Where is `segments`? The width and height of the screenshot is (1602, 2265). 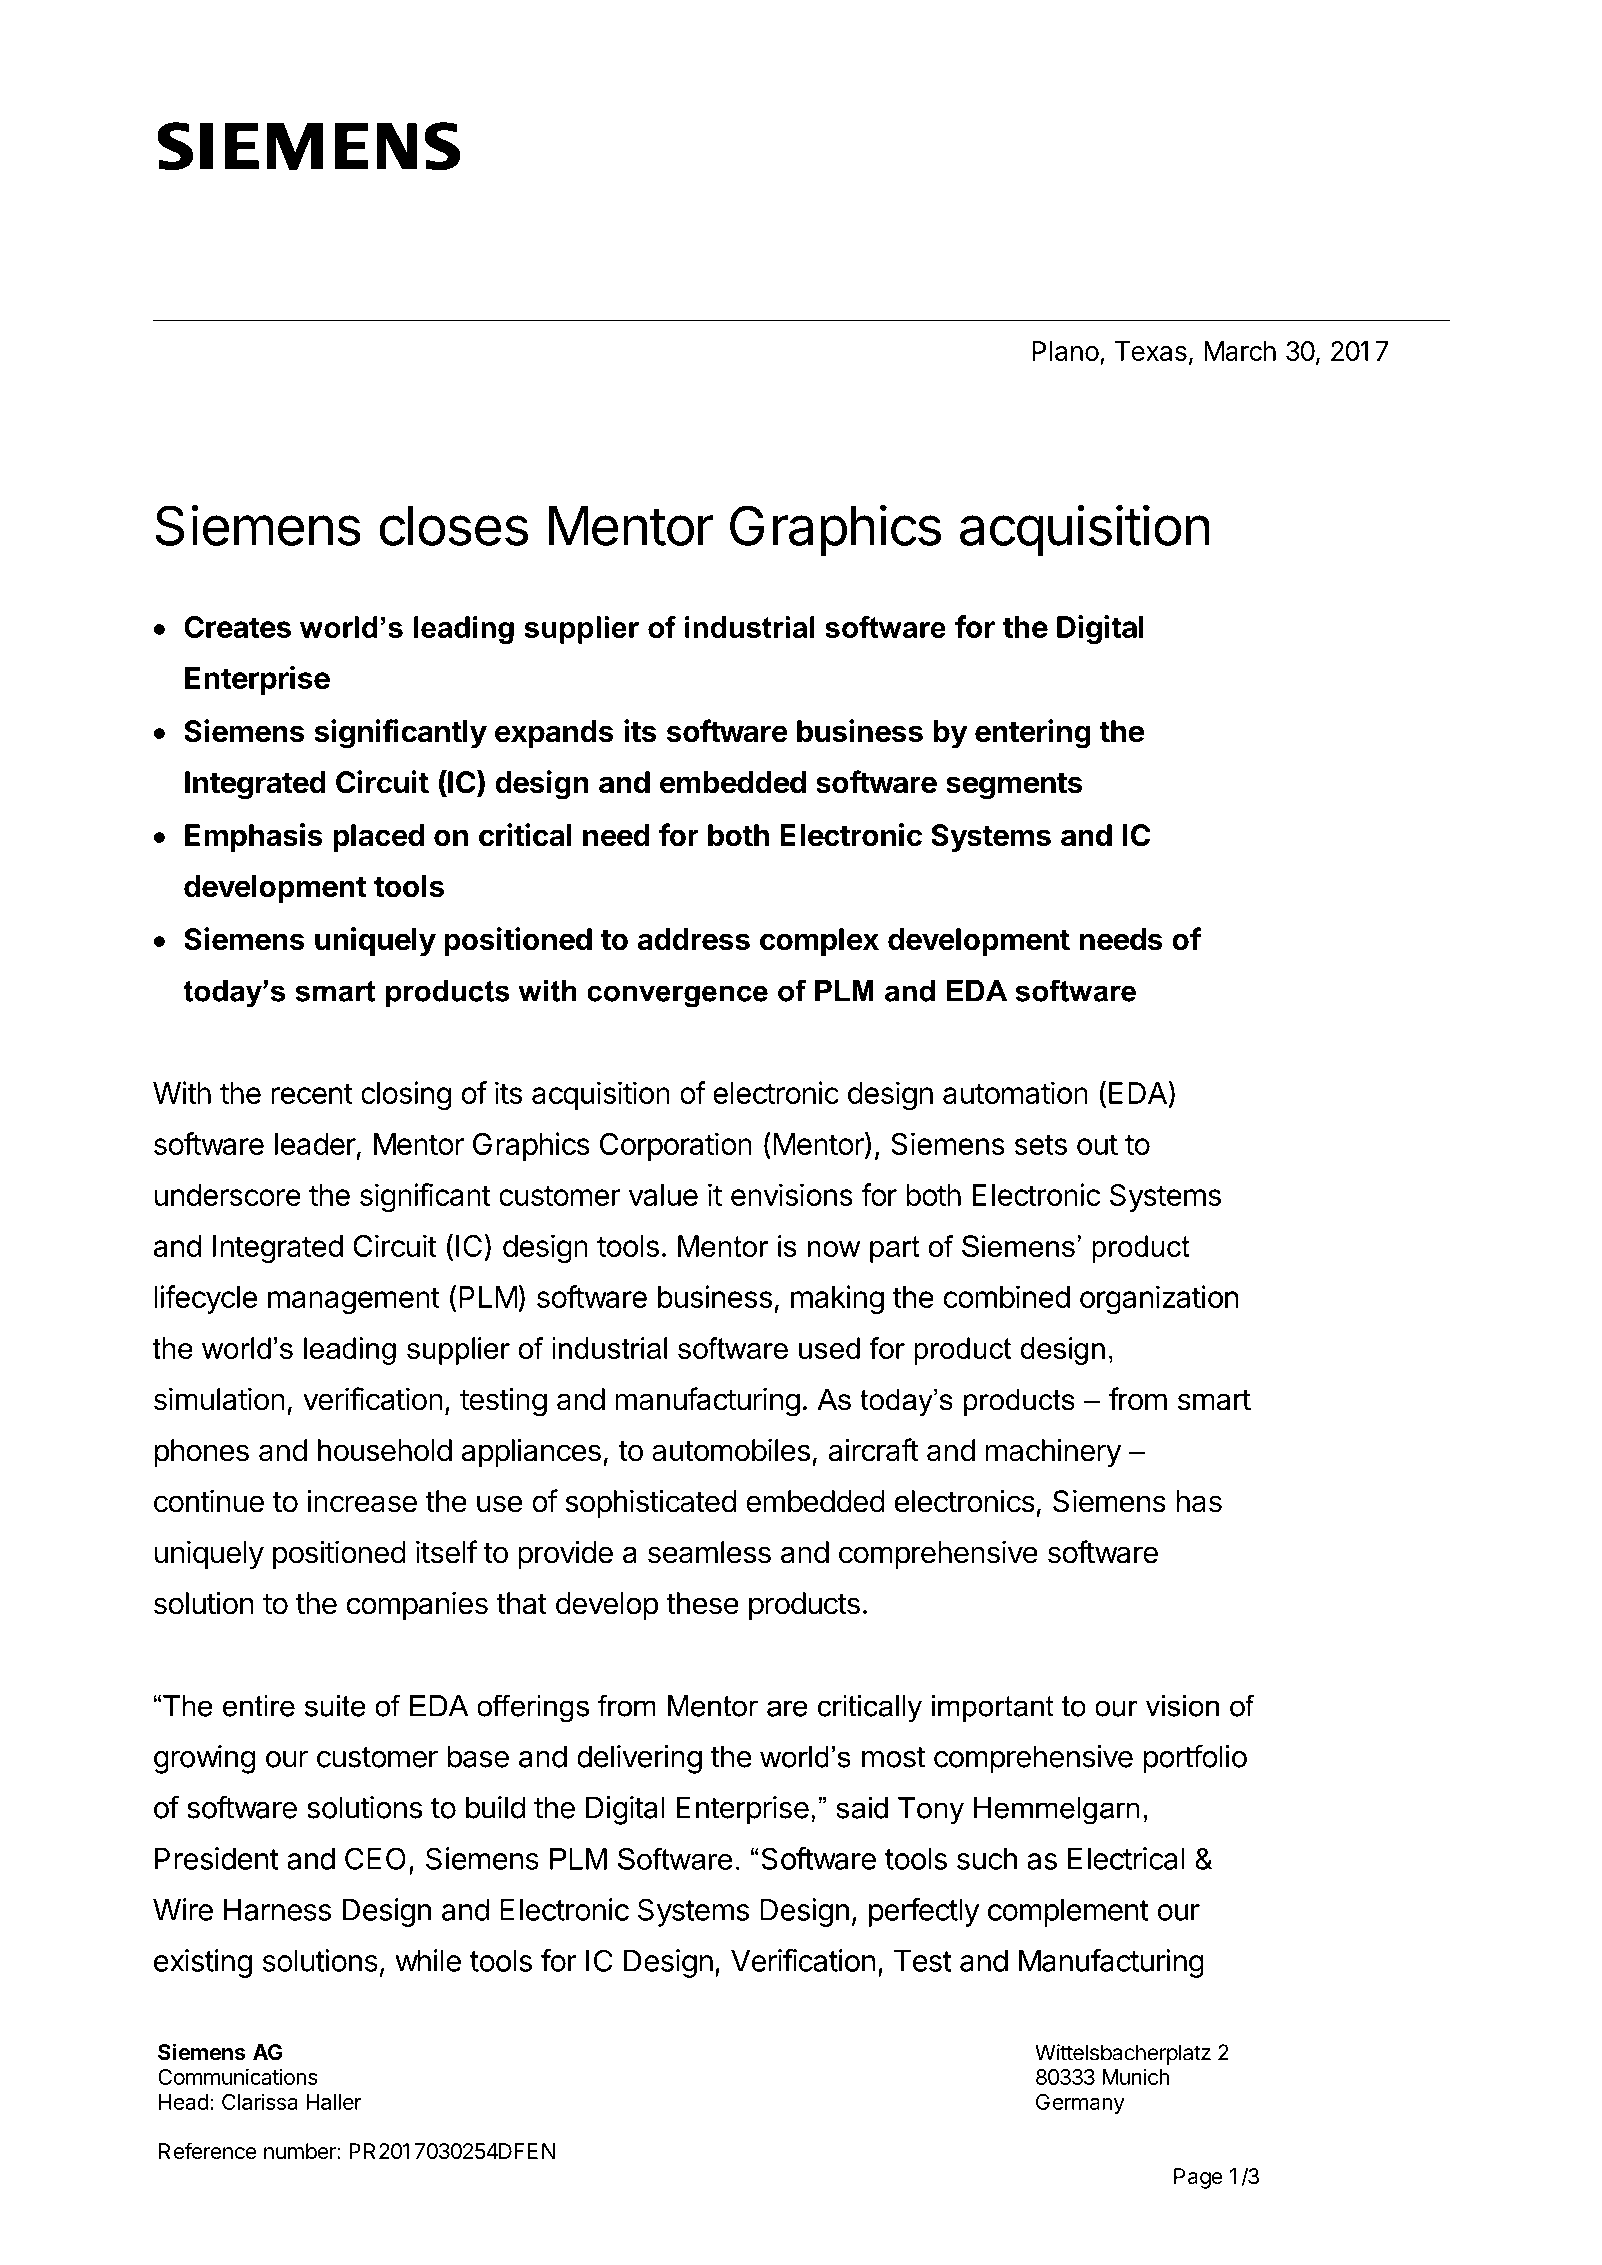 segments is located at coordinates (1014, 786).
